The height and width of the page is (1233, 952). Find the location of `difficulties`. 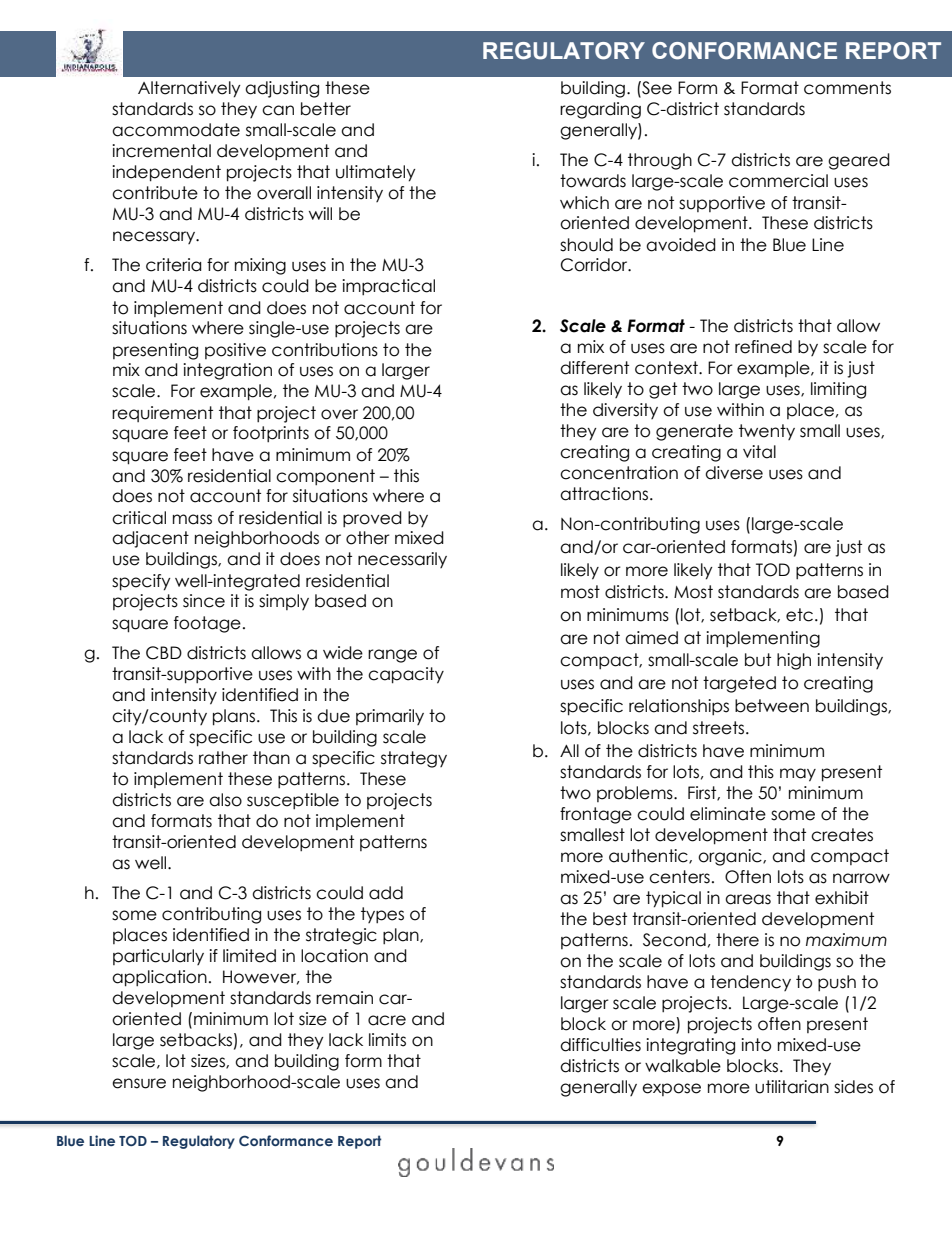

difficulties is located at coordinates (600, 1045).
